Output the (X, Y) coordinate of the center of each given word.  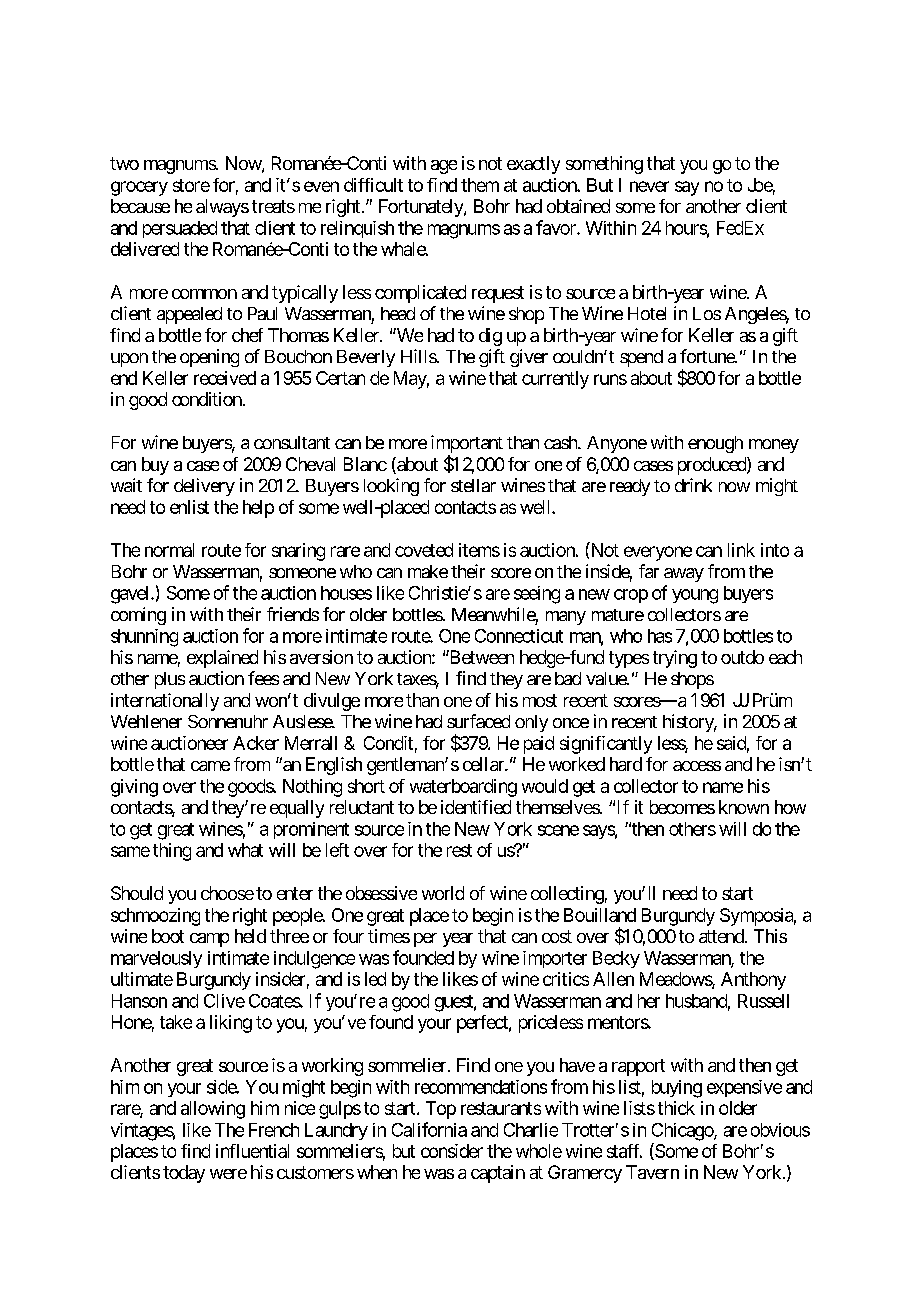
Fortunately (422, 208)
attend (722, 936)
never (649, 186)
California (429, 1129)
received (225, 378)
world (443, 893)
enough (715, 444)
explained (222, 659)
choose (227, 893)
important (467, 445)
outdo (742, 657)
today (184, 1174)
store (191, 185)
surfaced (478, 721)
